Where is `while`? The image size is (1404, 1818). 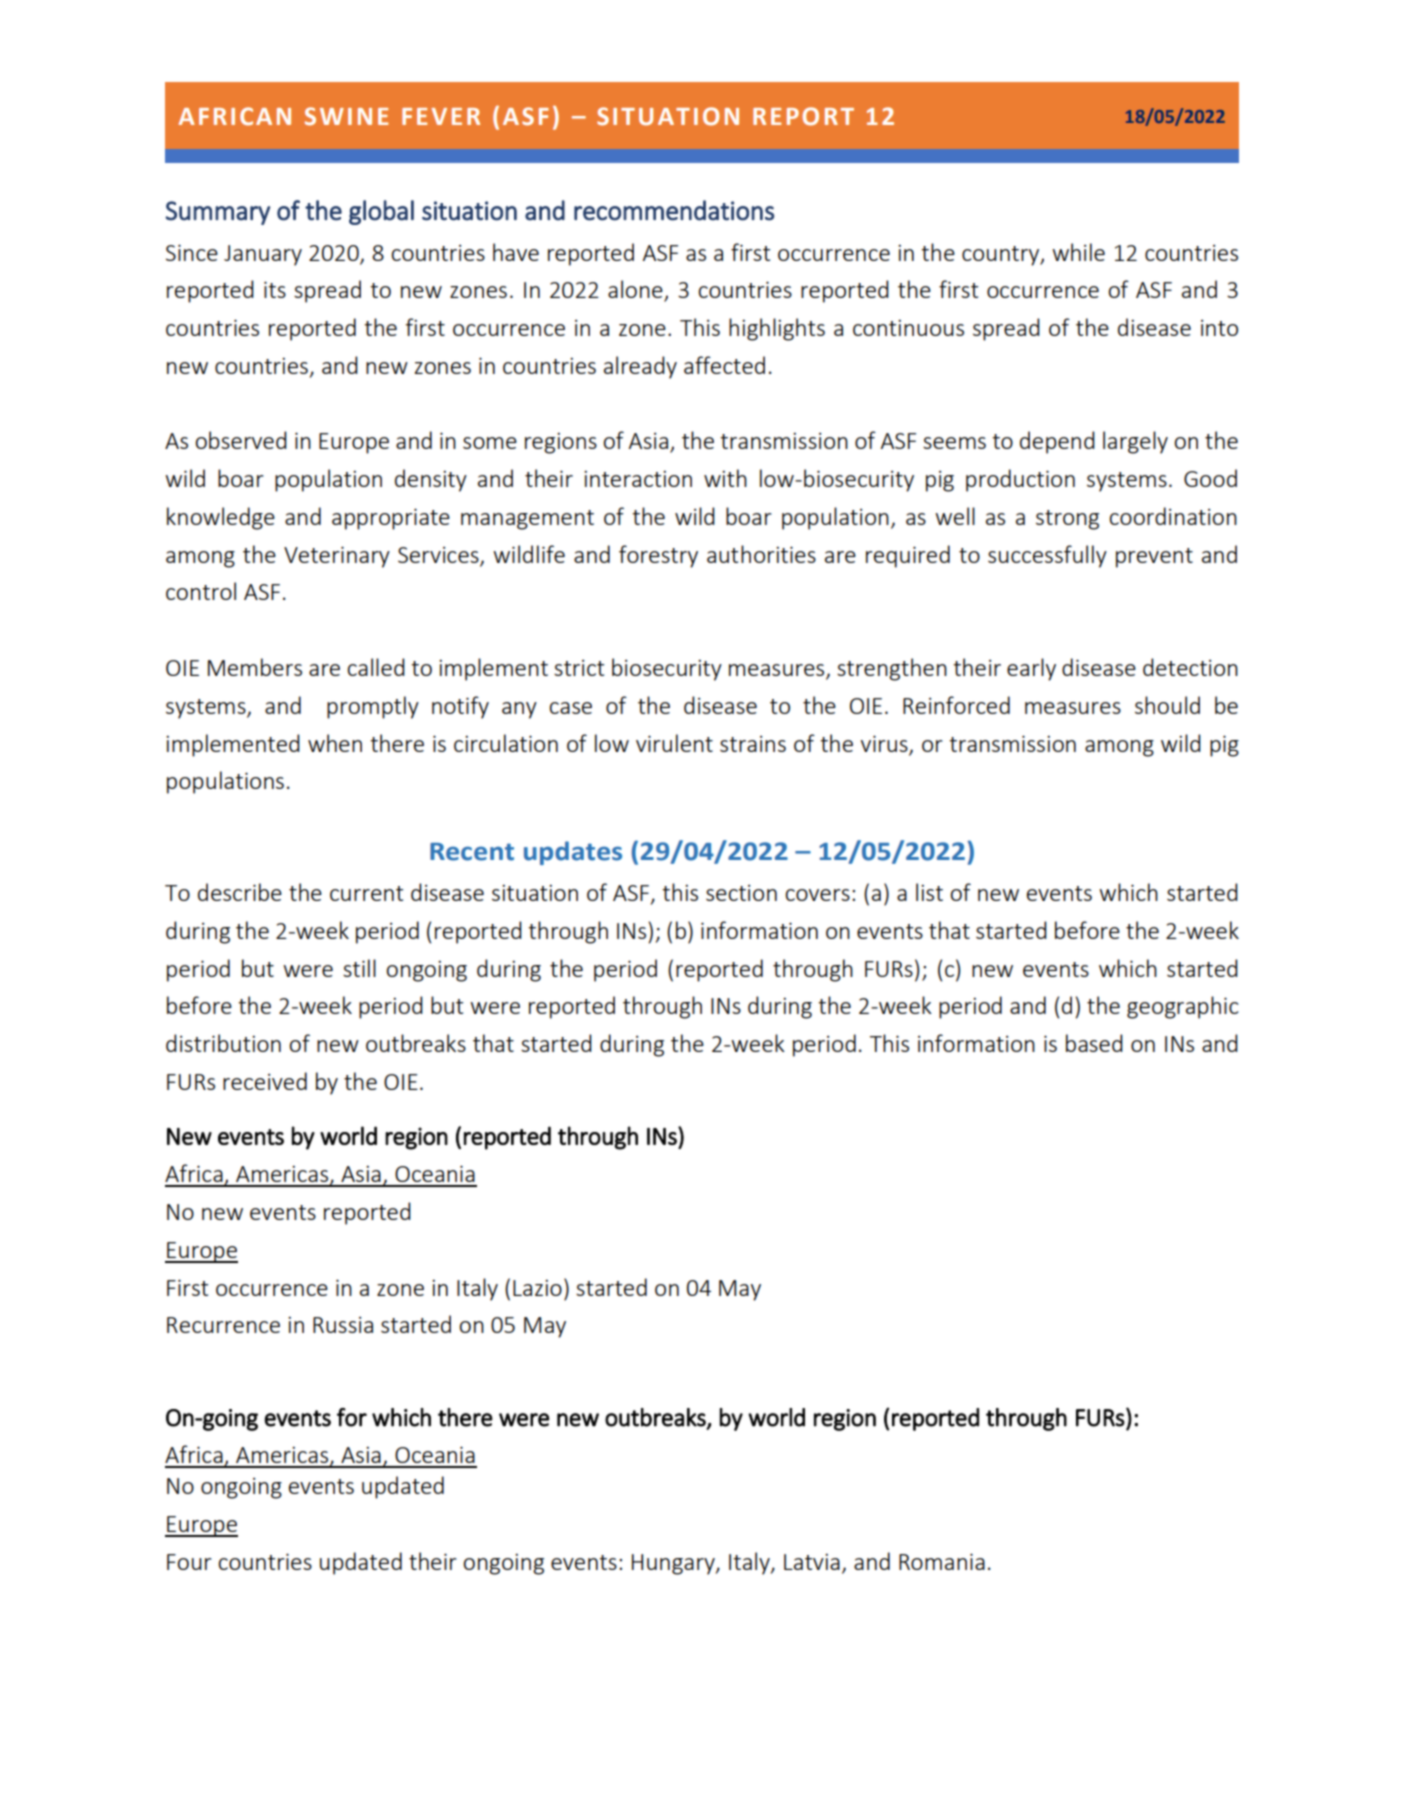 while is located at coordinates (1078, 252).
